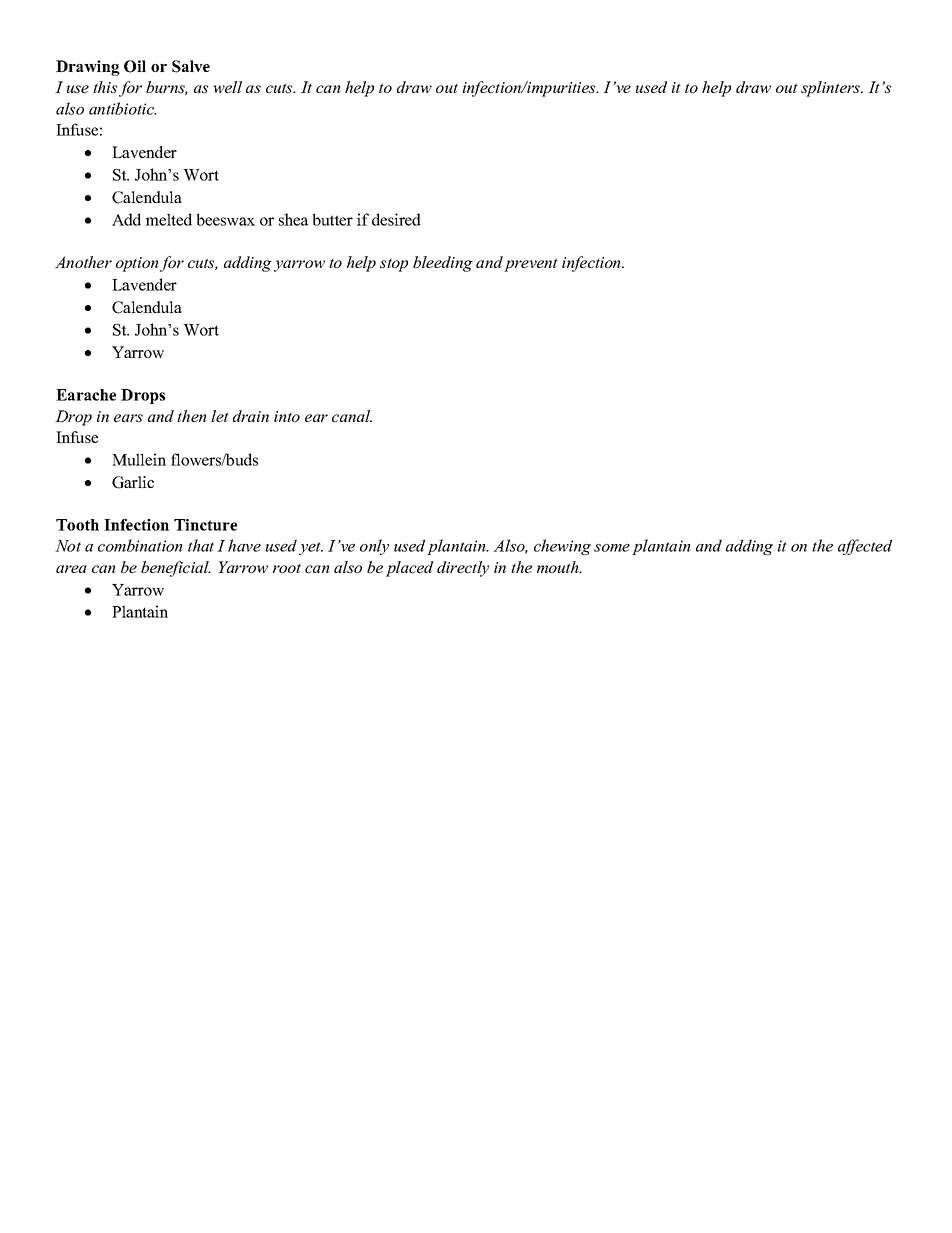  What do you see at coordinates (192, 416) in the document?
I see `then` at bounding box center [192, 416].
